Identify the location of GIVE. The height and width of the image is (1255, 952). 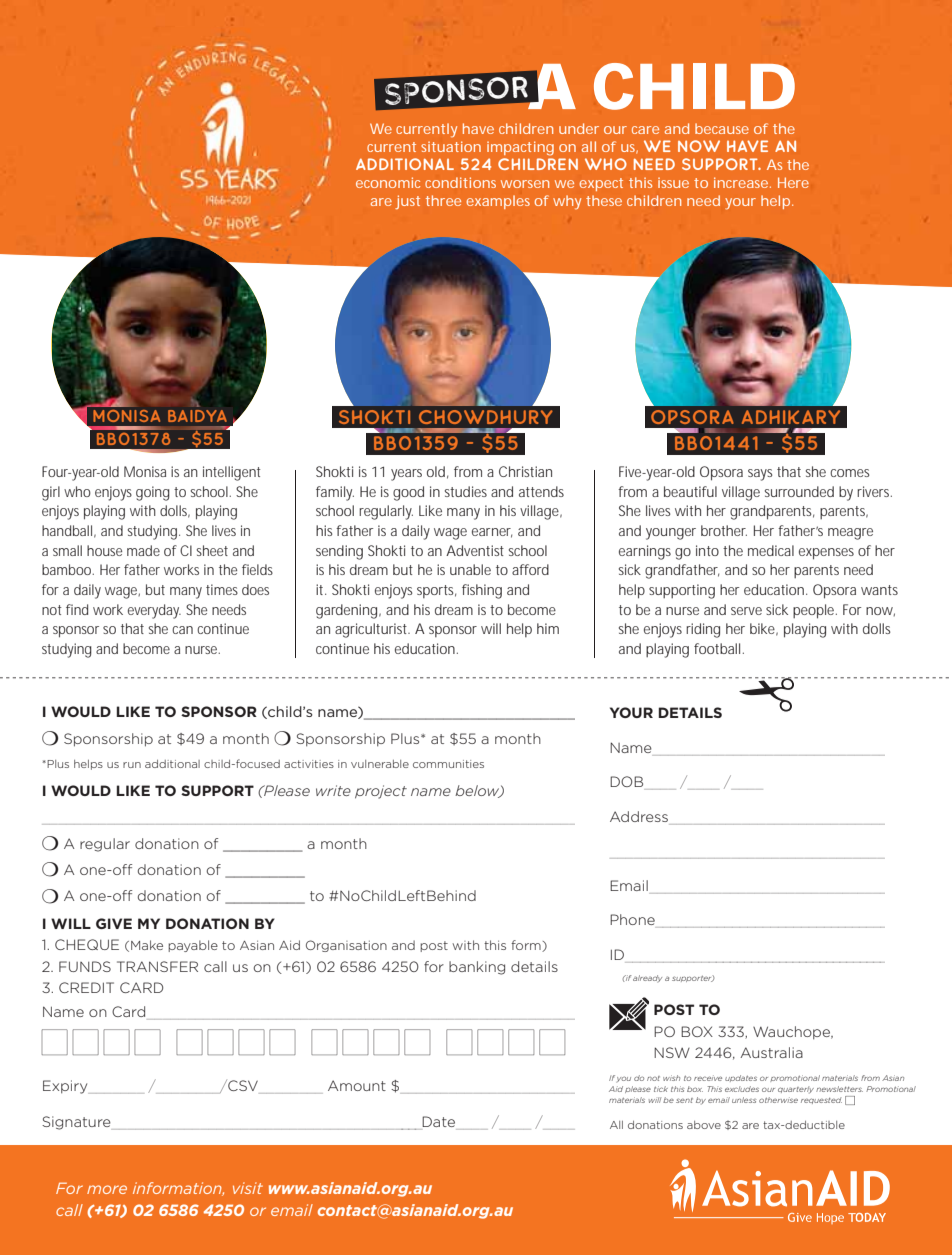
(114, 923).
